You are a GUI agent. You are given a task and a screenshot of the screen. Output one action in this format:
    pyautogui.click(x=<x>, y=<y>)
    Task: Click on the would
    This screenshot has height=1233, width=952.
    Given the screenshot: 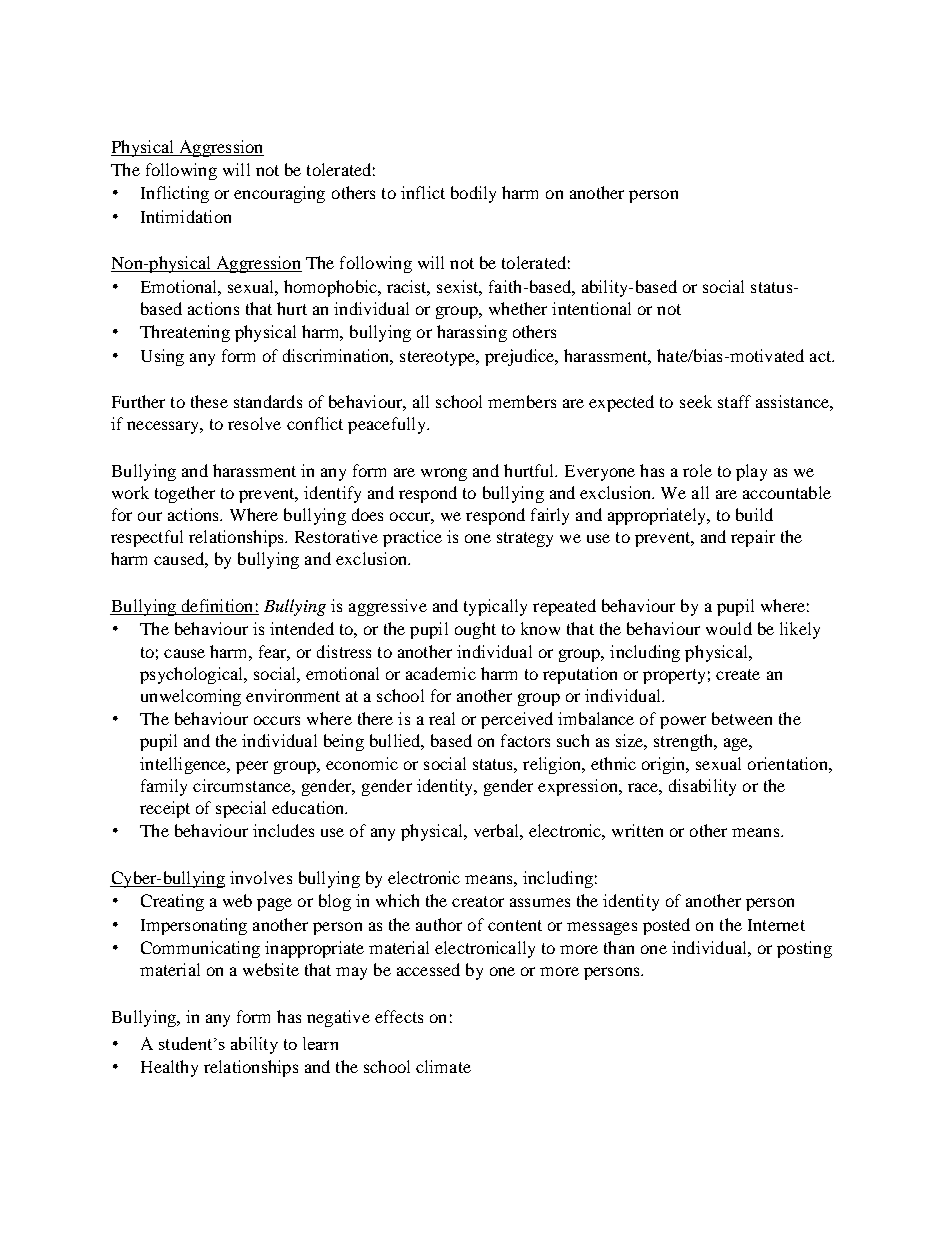 What is the action you would take?
    pyautogui.click(x=729, y=628)
